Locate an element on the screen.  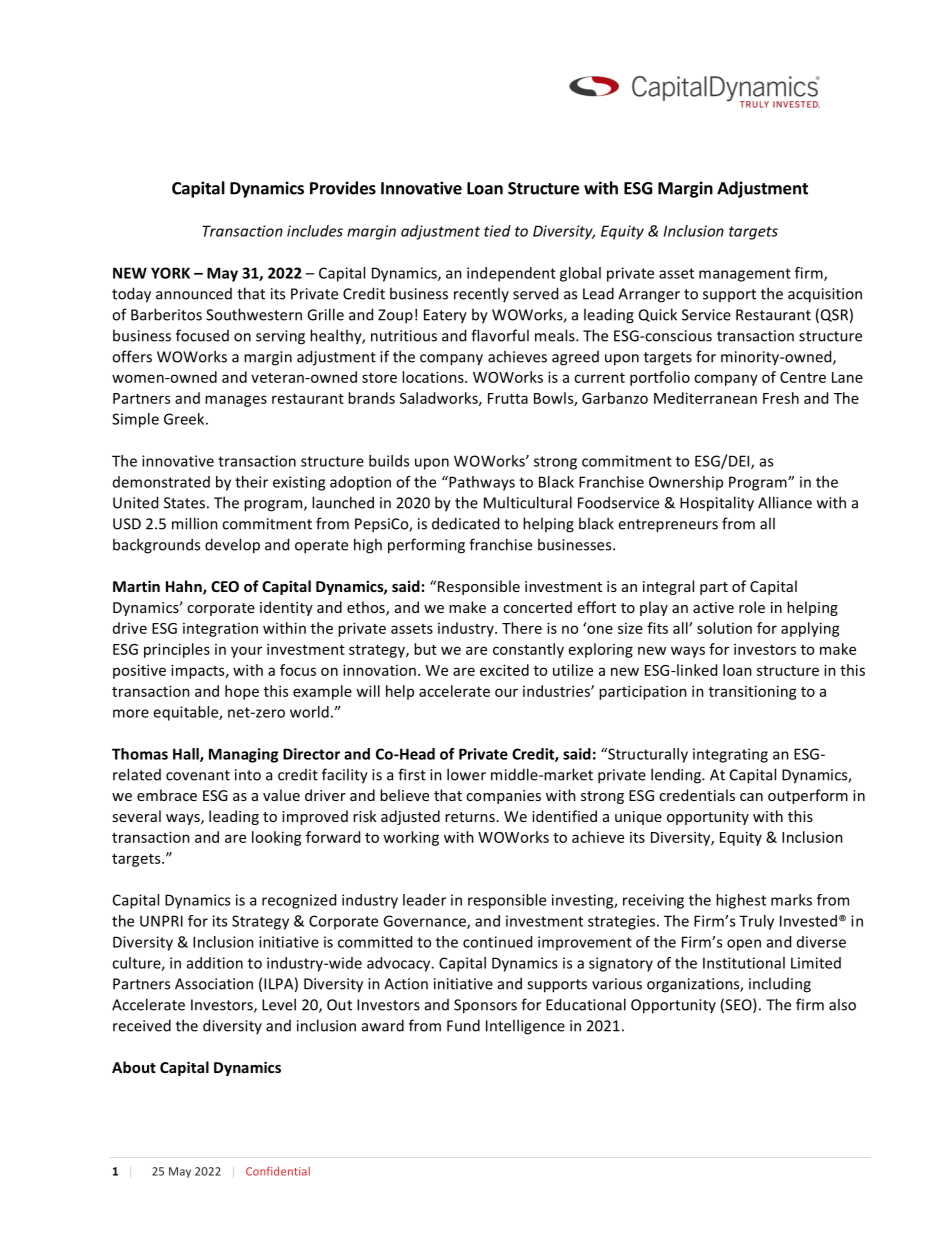
Fresh is located at coordinates (781, 398).
